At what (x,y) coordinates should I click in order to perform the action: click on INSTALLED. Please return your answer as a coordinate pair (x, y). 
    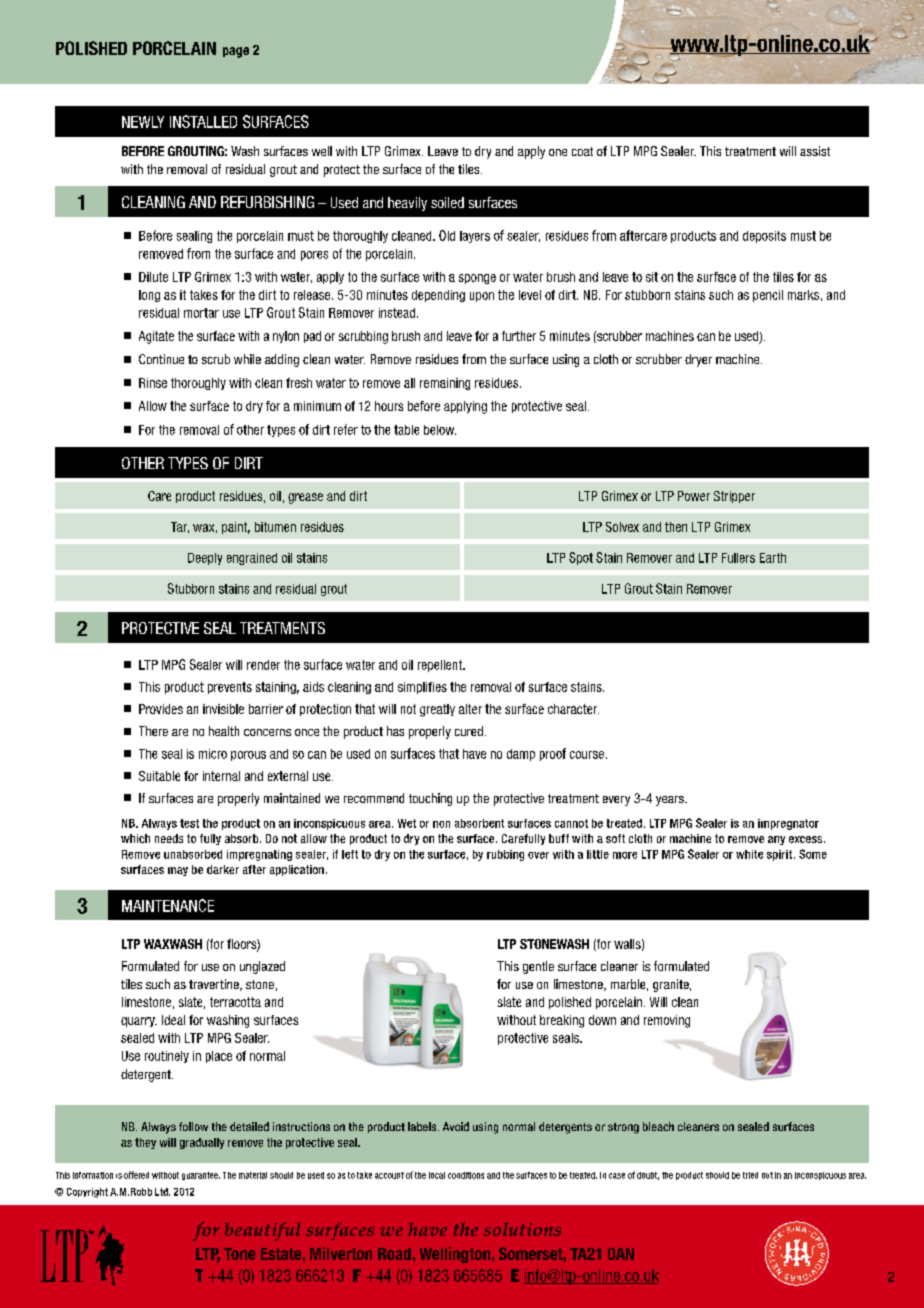
    Looking at the image, I should click on (203, 121).
